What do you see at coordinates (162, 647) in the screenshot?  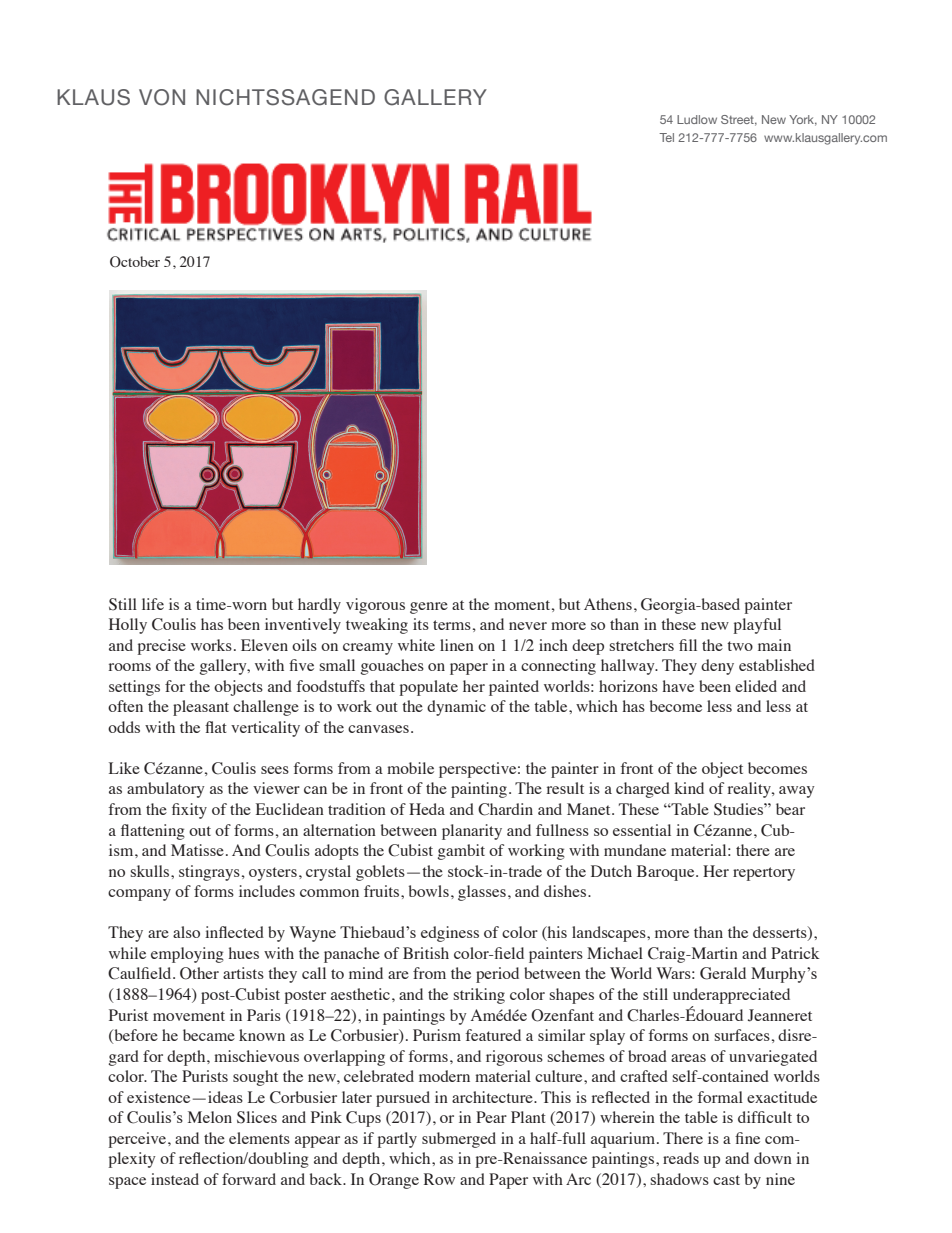 I see `precise` at bounding box center [162, 647].
